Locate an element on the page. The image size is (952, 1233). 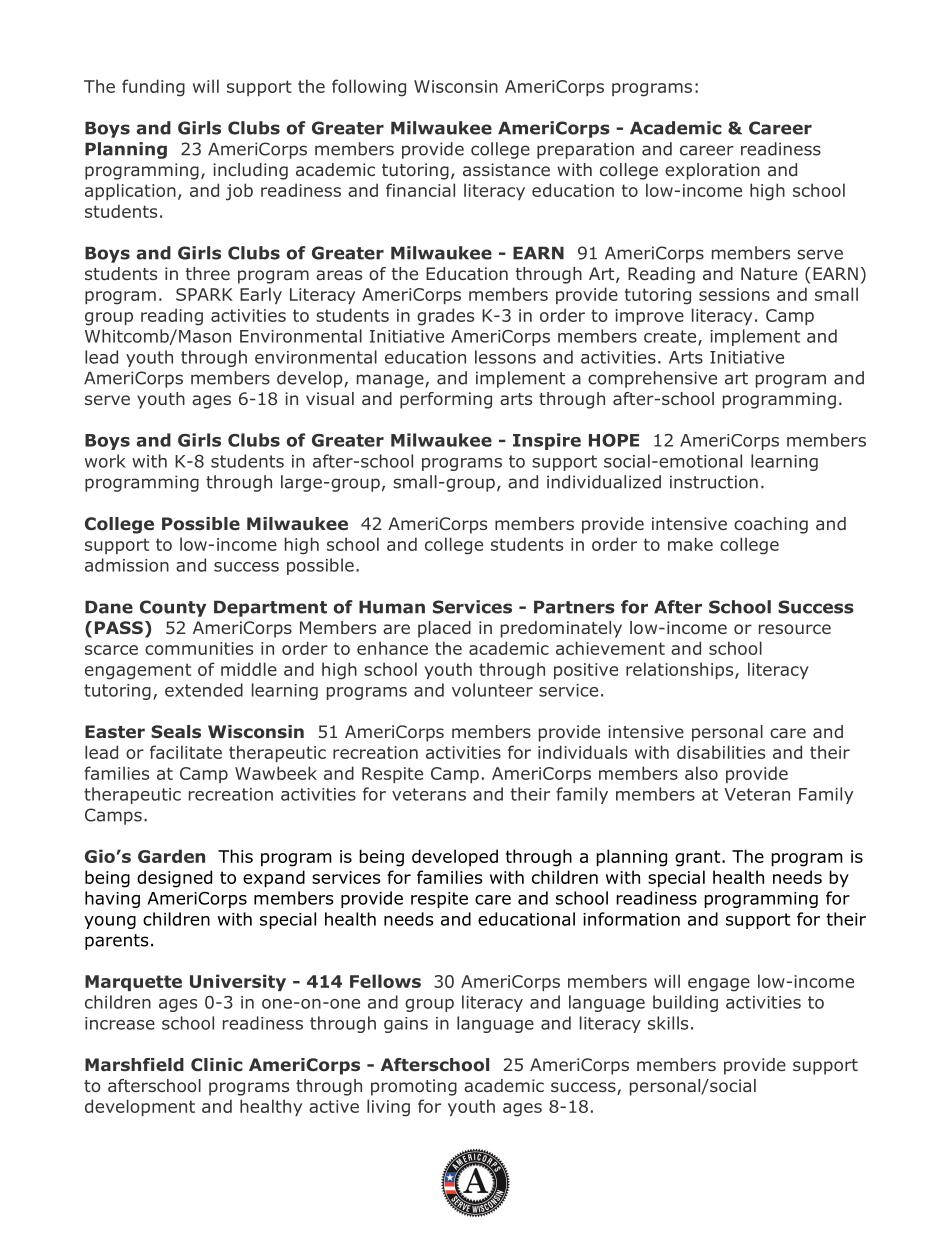
lessons is located at coordinates (505, 357).
